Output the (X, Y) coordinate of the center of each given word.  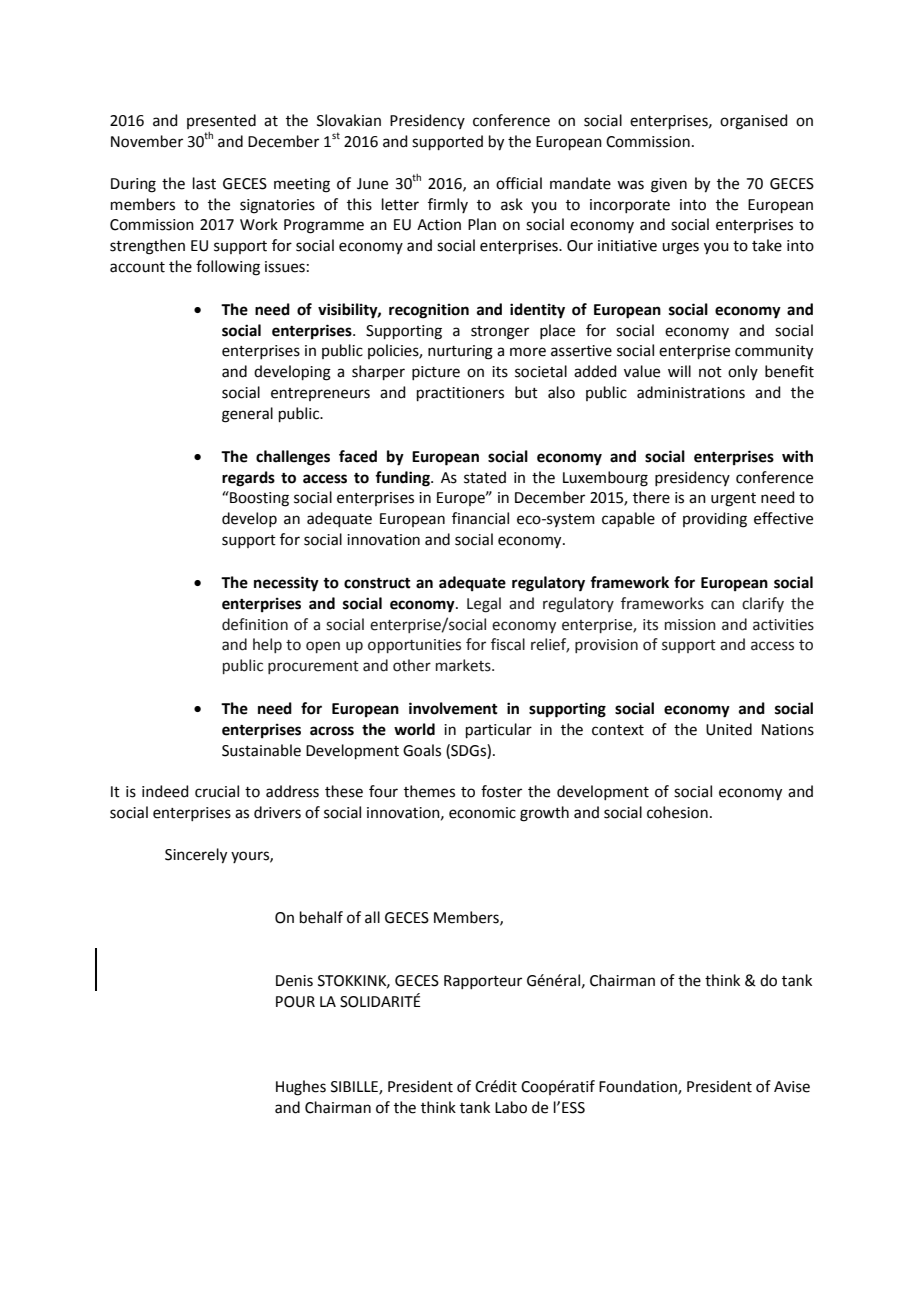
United (729, 729)
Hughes (301, 1088)
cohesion (677, 812)
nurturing (460, 352)
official (519, 183)
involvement (453, 708)
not (710, 372)
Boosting (258, 499)
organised (754, 122)
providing (715, 520)
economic (482, 813)
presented (221, 121)
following (228, 268)
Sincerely (196, 856)
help (267, 645)
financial (480, 518)
